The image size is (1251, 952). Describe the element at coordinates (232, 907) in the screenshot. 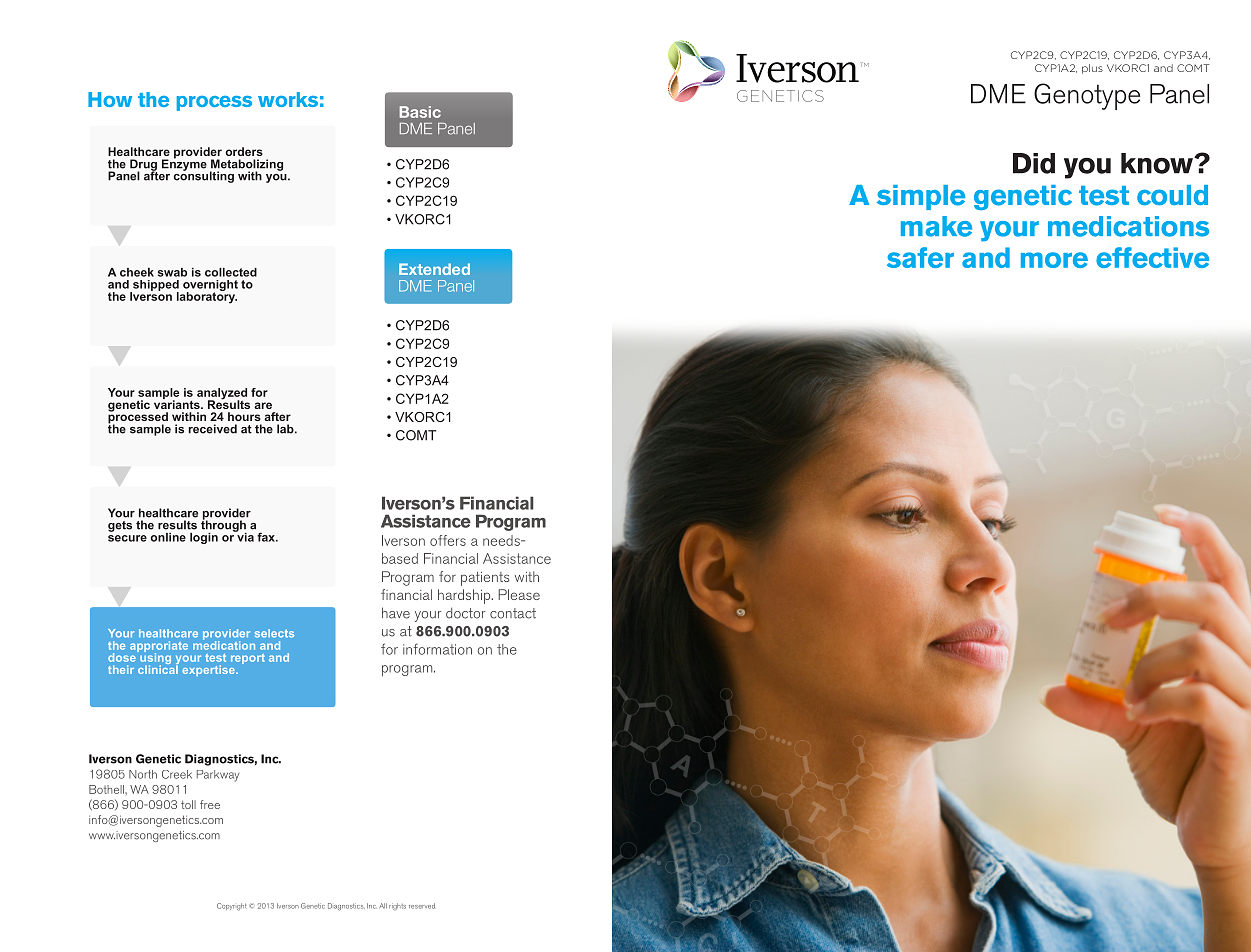

I see `Copyright` at that location.
